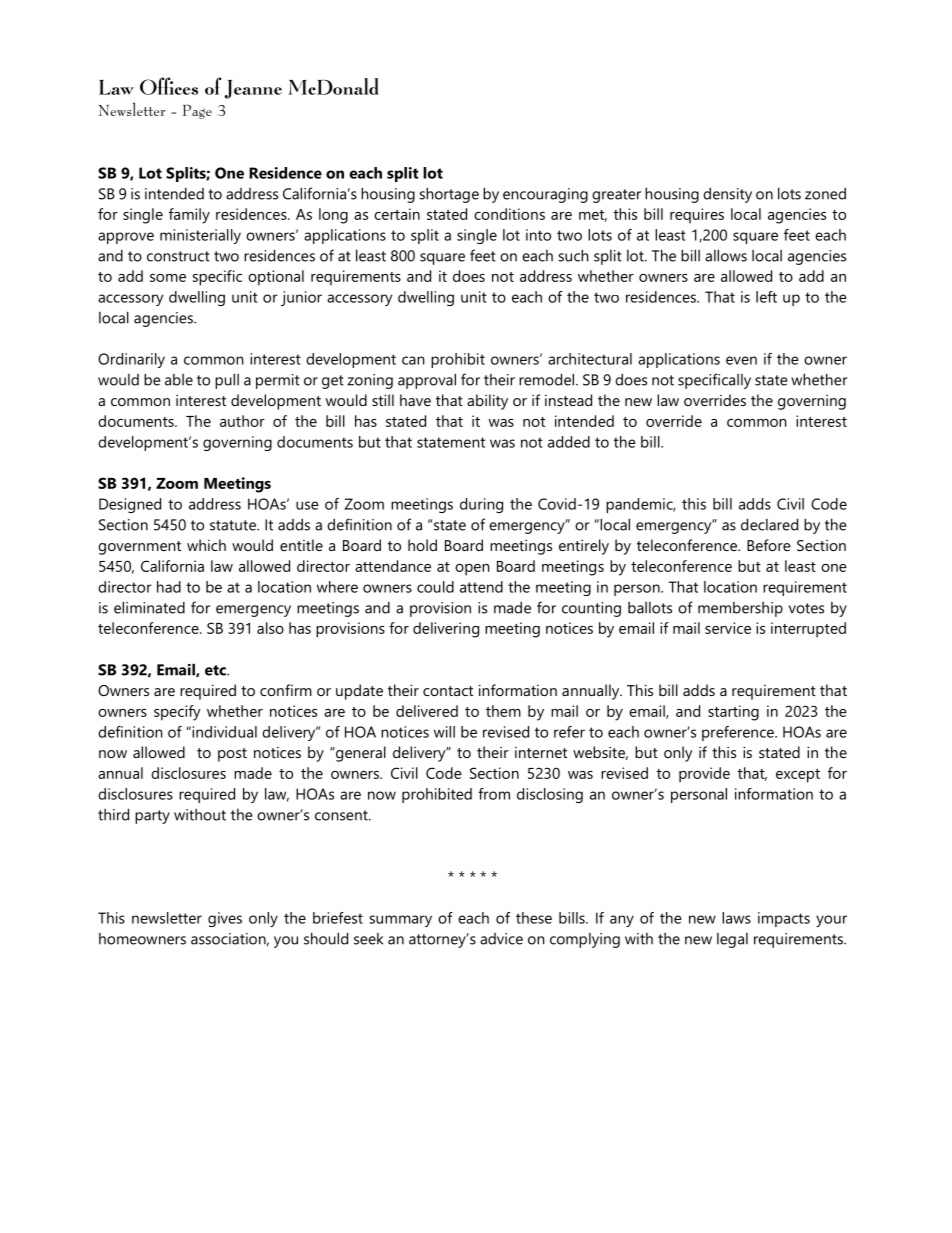 The width and height of the screenshot is (952, 1233). What do you see at coordinates (225, 919) in the screenshot?
I see `gives` at bounding box center [225, 919].
